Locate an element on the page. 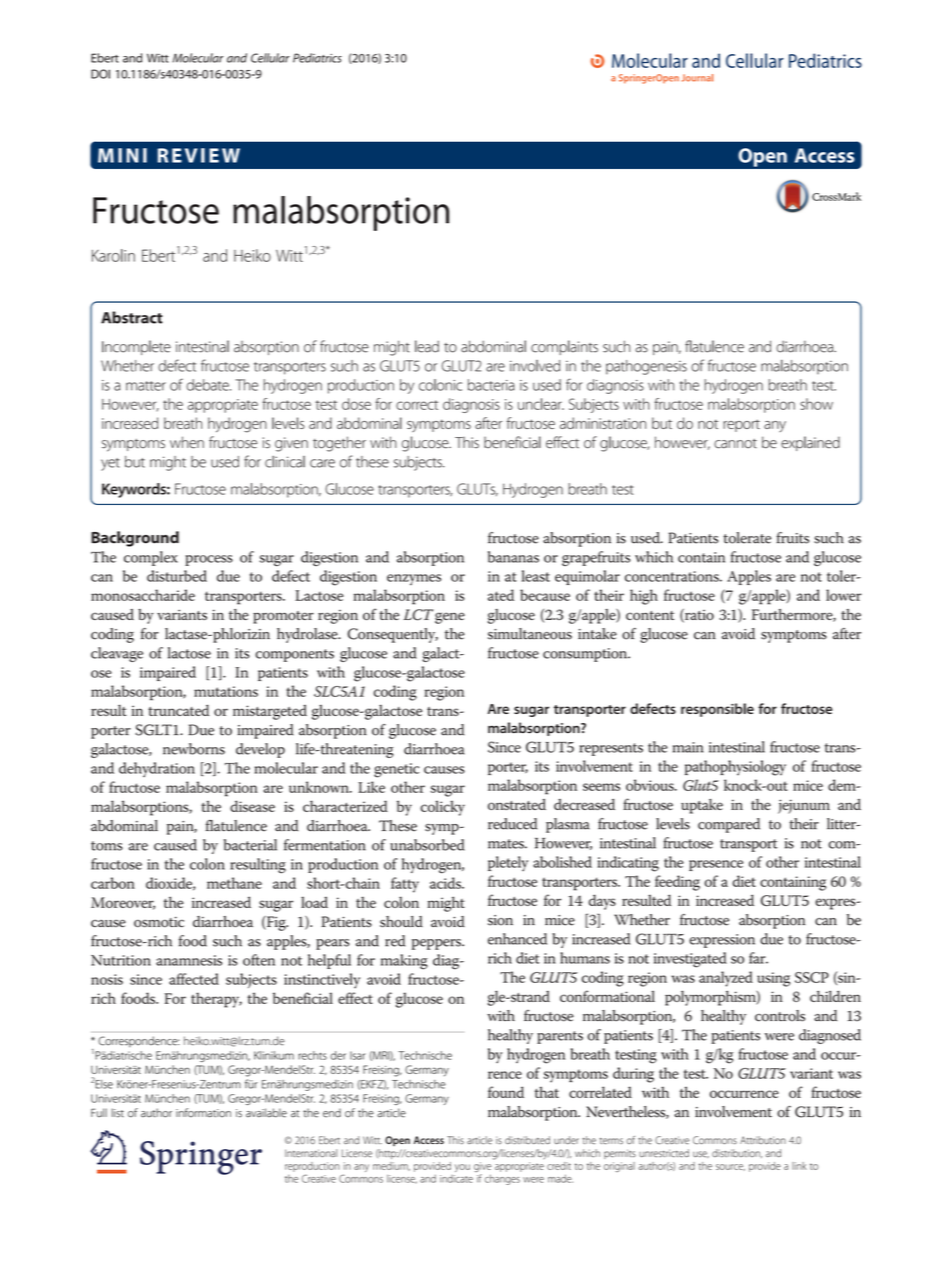  monosaccharide is located at coordinates (143, 595).
